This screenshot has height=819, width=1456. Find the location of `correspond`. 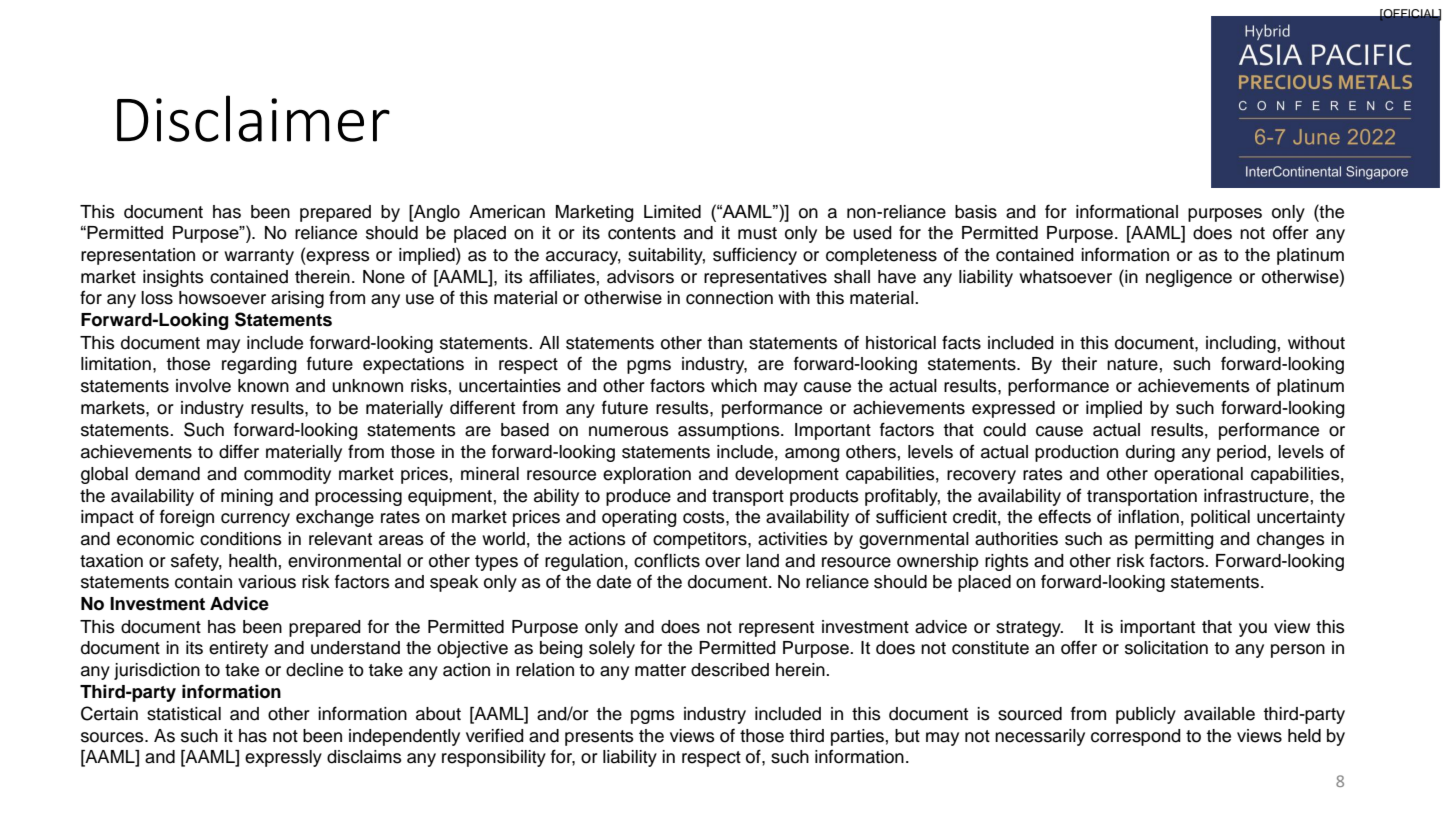

correspond is located at coordinates (1136, 737).
